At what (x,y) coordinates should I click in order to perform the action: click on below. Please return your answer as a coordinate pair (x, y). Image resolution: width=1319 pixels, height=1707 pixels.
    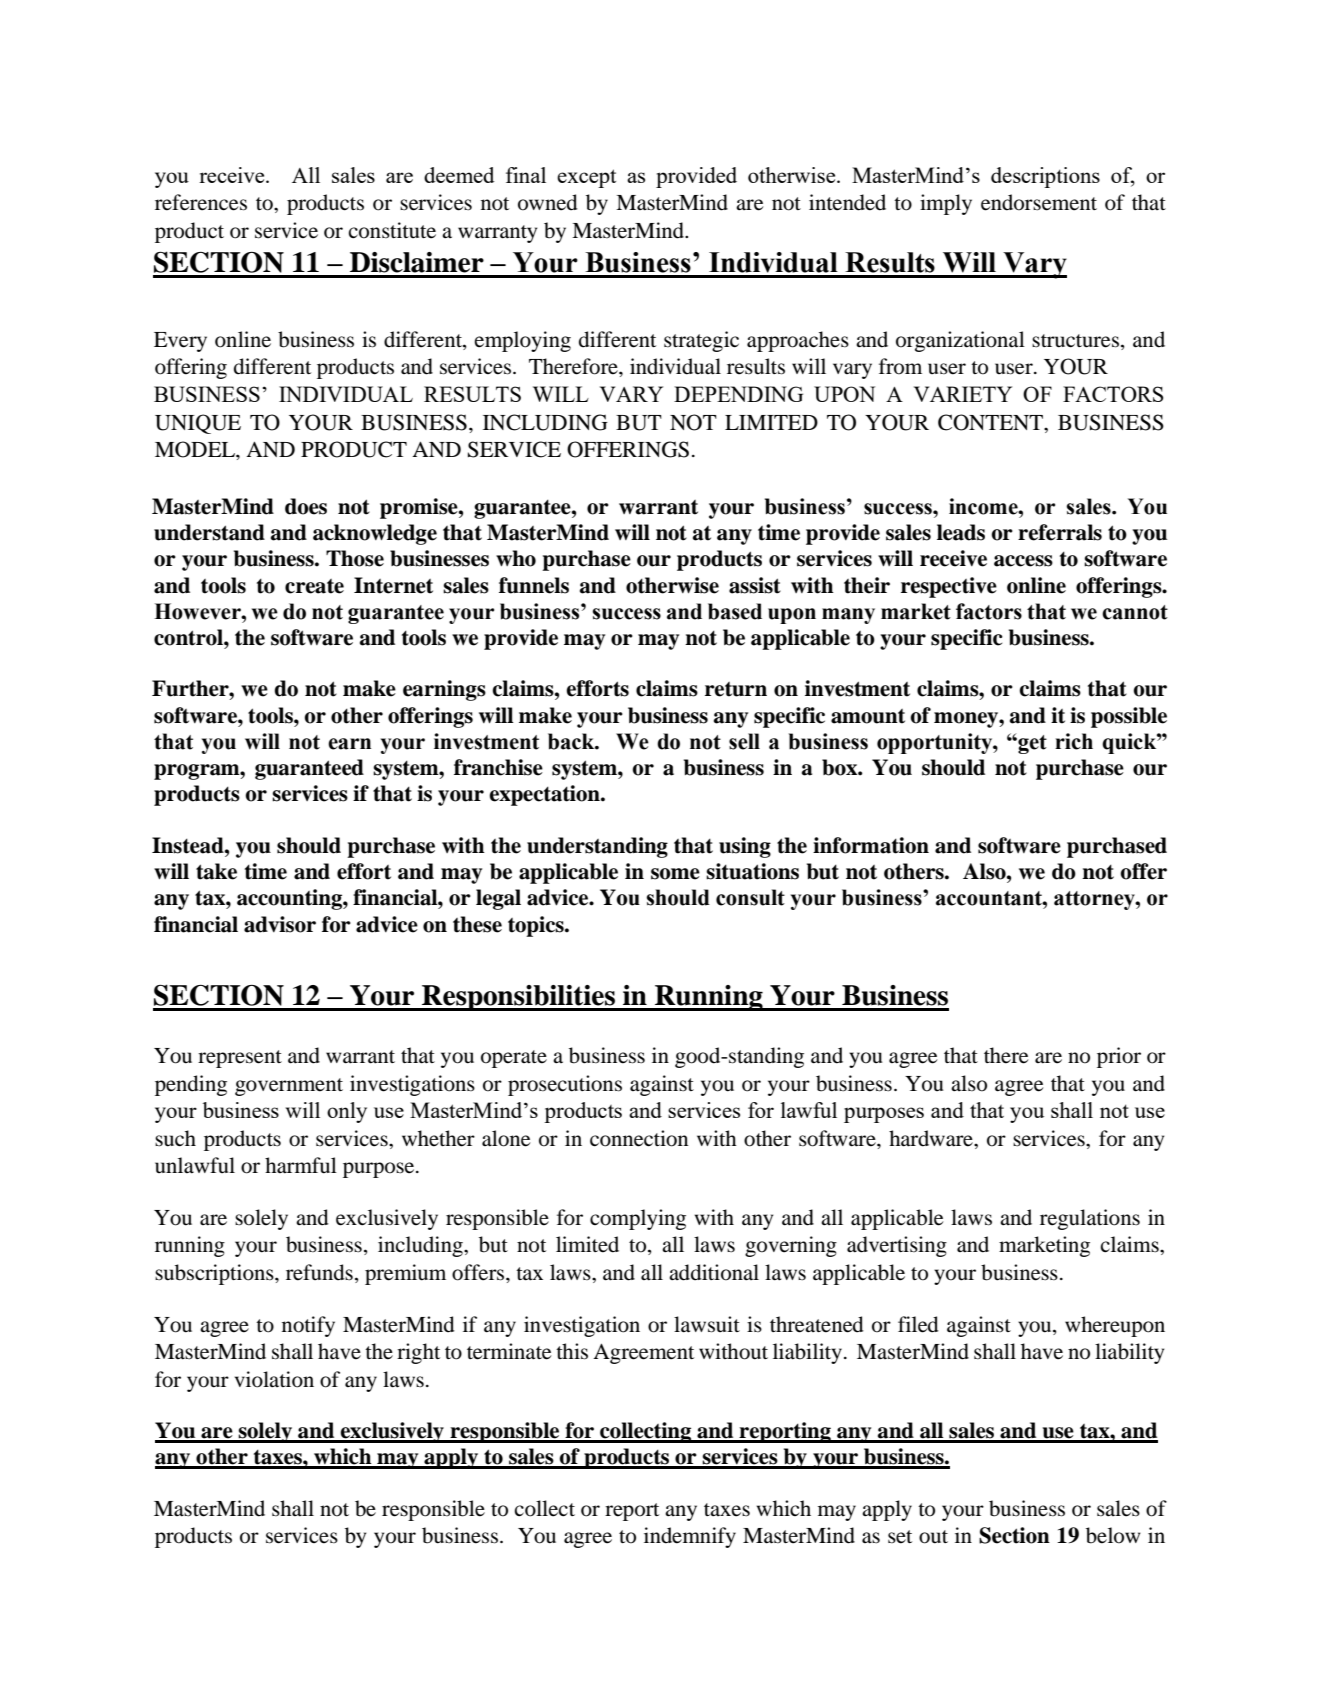
    Looking at the image, I should click on (1113, 1535).
